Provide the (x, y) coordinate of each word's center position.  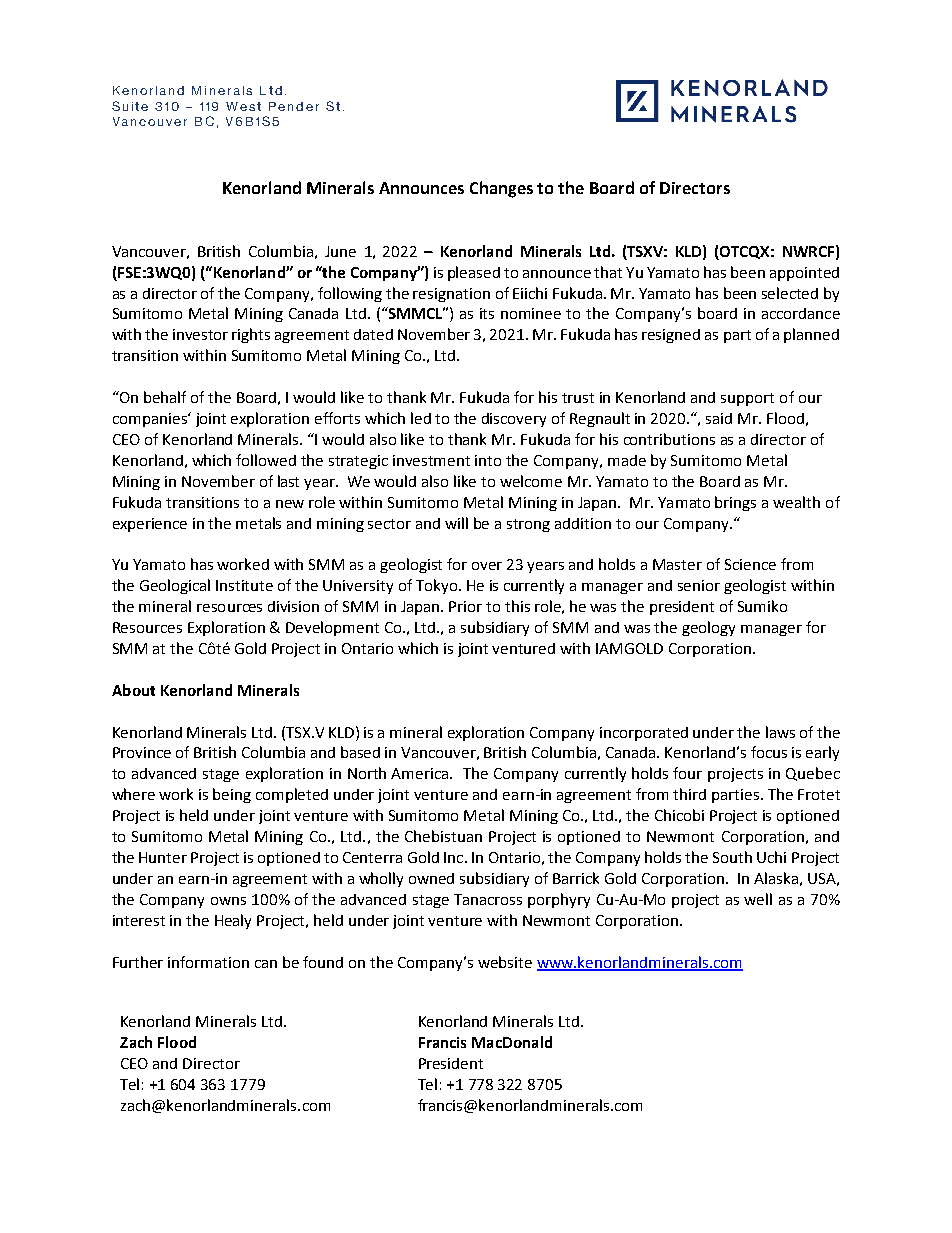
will (456, 523)
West (243, 106)
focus (769, 752)
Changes (501, 189)
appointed (804, 274)
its (487, 313)
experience (150, 525)
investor (200, 334)
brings (735, 503)
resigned (671, 336)
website (505, 962)
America (421, 773)
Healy (233, 921)
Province (142, 752)
